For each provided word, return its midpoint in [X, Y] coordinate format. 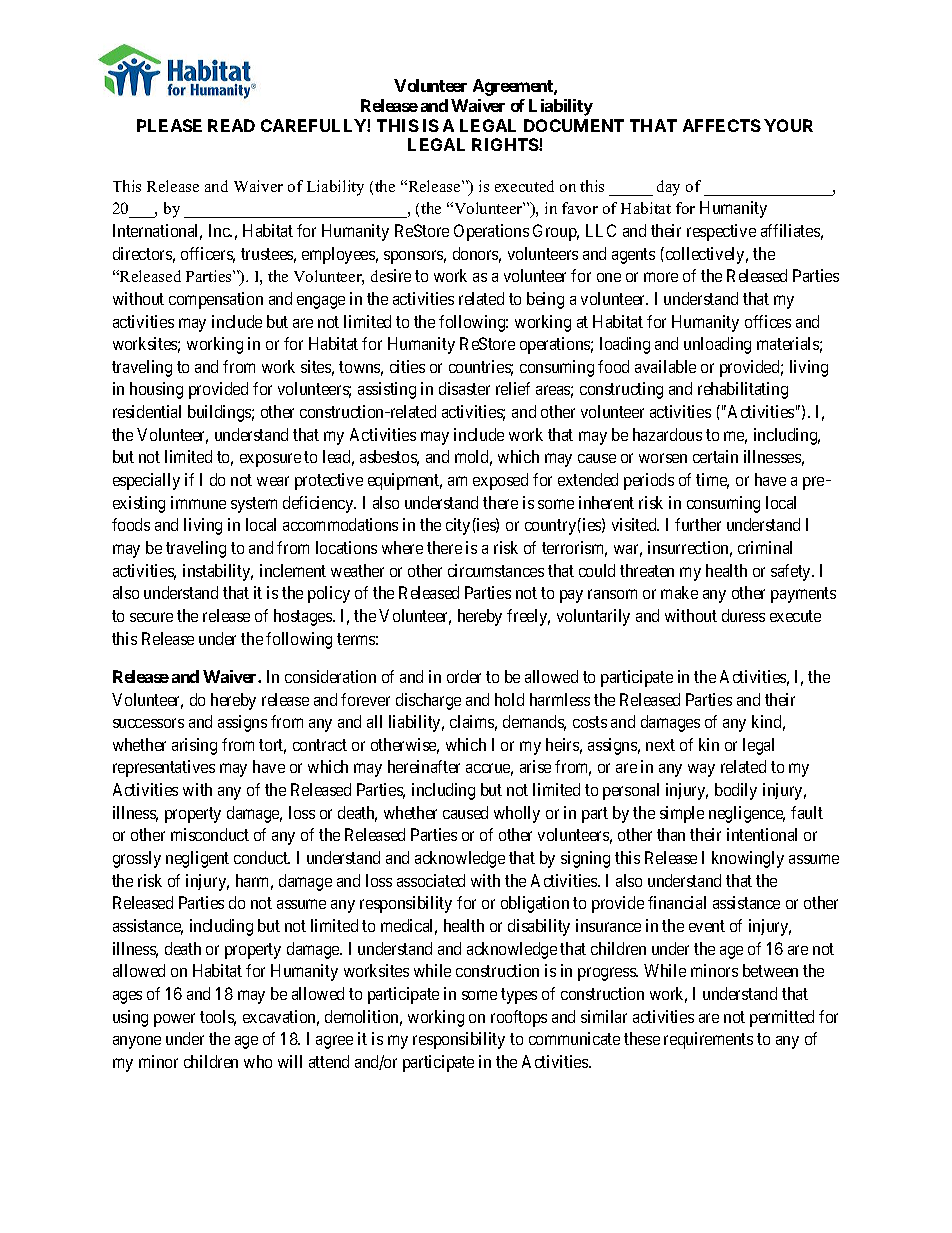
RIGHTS [506, 144]
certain [715, 456]
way [701, 770]
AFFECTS [722, 125]
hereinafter [424, 766]
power [174, 1020]
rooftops [519, 1018]
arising [194, 746]
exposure [270, 460]
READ [231, 125]
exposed [500, 481]
